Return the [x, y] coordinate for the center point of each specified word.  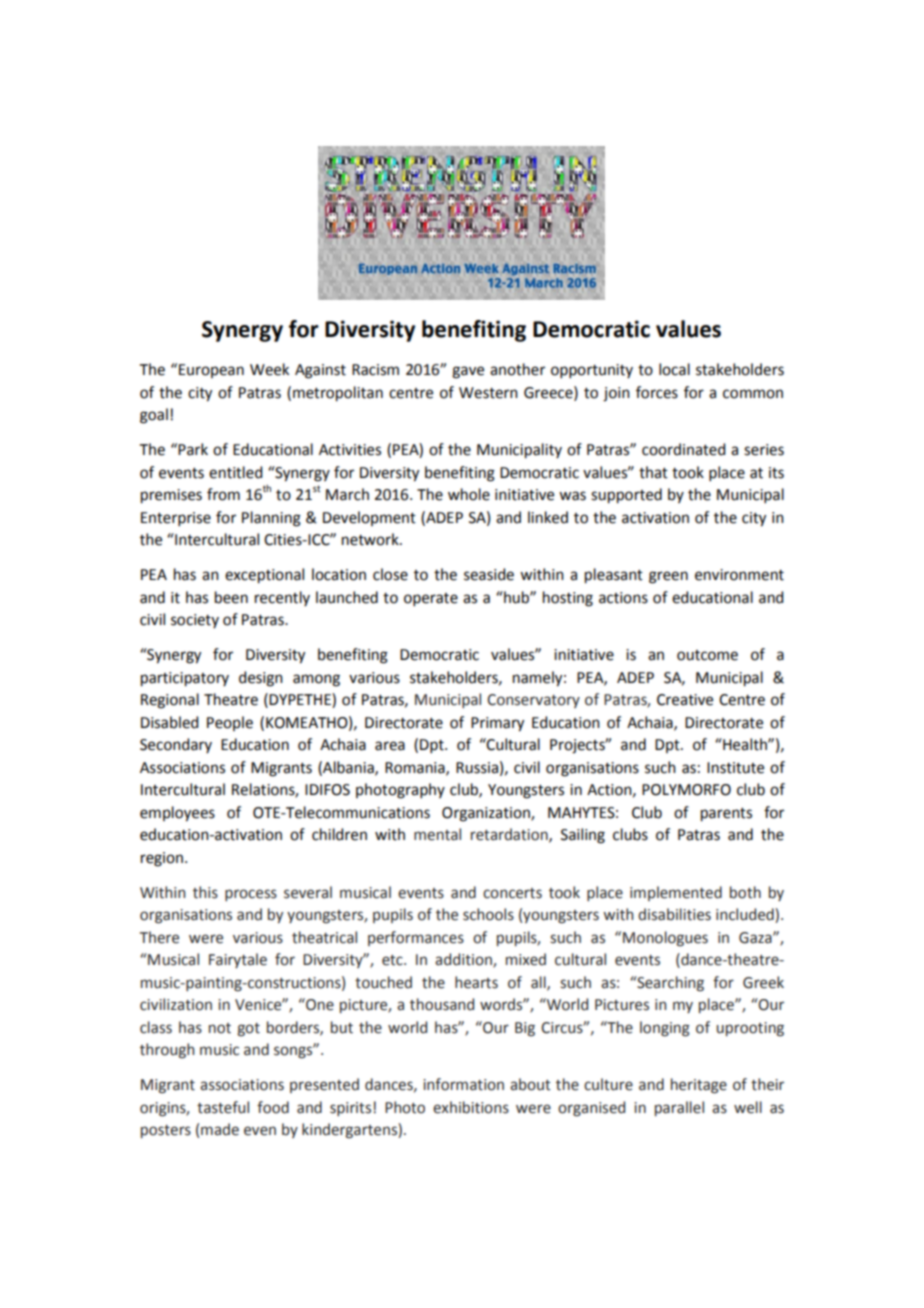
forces [657, 392]
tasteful [223, 1107]
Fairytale [238, 960]
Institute [735, 768]
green [668, 577]
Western [488, 393]
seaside [489, 574]
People [230, 723]
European [211, 371]
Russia [477, 768]
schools [488, 914]
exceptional [264, 576]
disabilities [674, 914]
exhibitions [471, 1107]
